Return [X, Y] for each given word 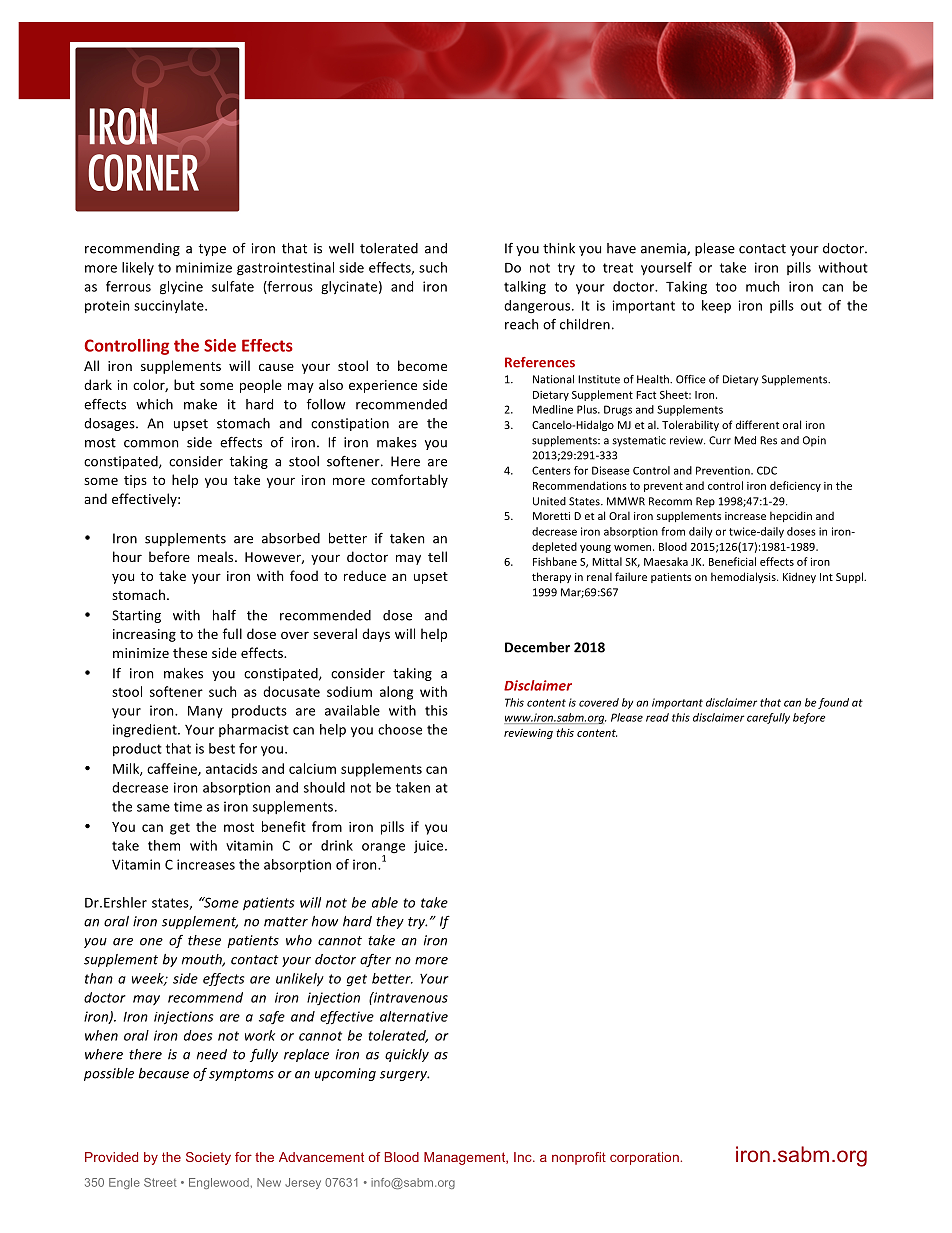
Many [205, 712]
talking [525, 288]
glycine [181, 288]
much [762, 286]
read [657, 717]
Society [208, 1158]
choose [400, 729]
